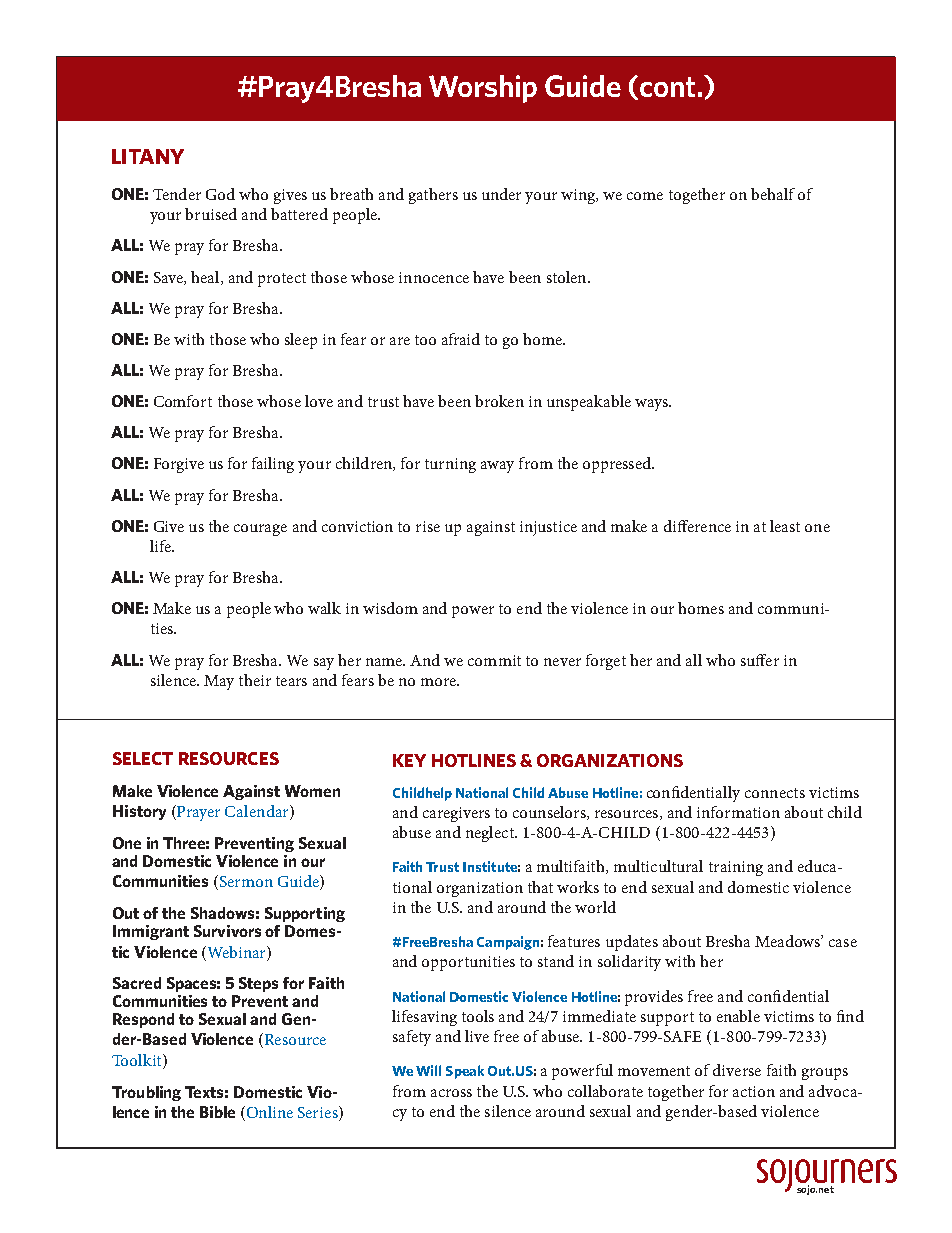  What do you see at coordinates (483, 89) in the page?
I see `Worship` at bounding box center [483, 89].
